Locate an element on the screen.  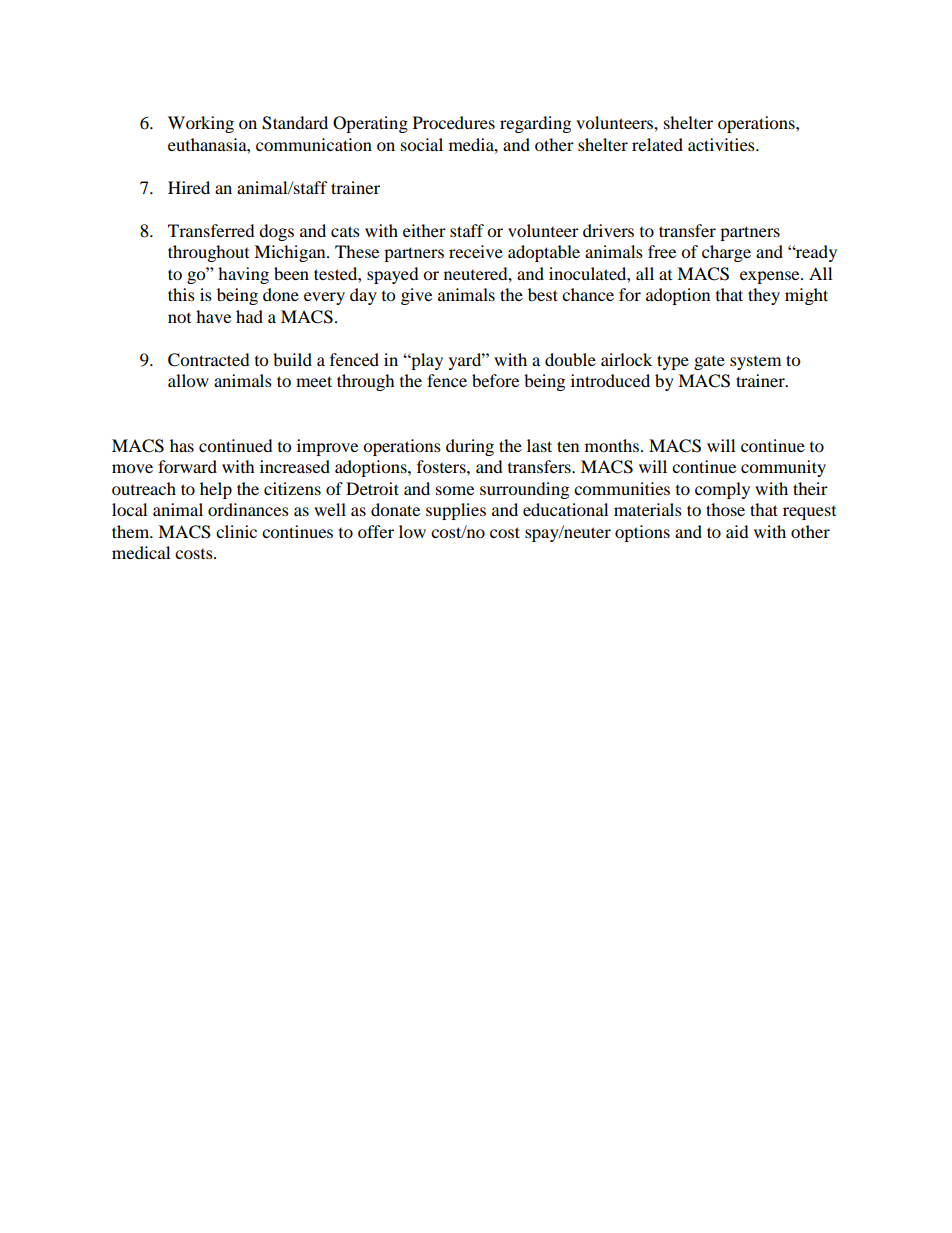
activities is located at coordinates (722, 144).
